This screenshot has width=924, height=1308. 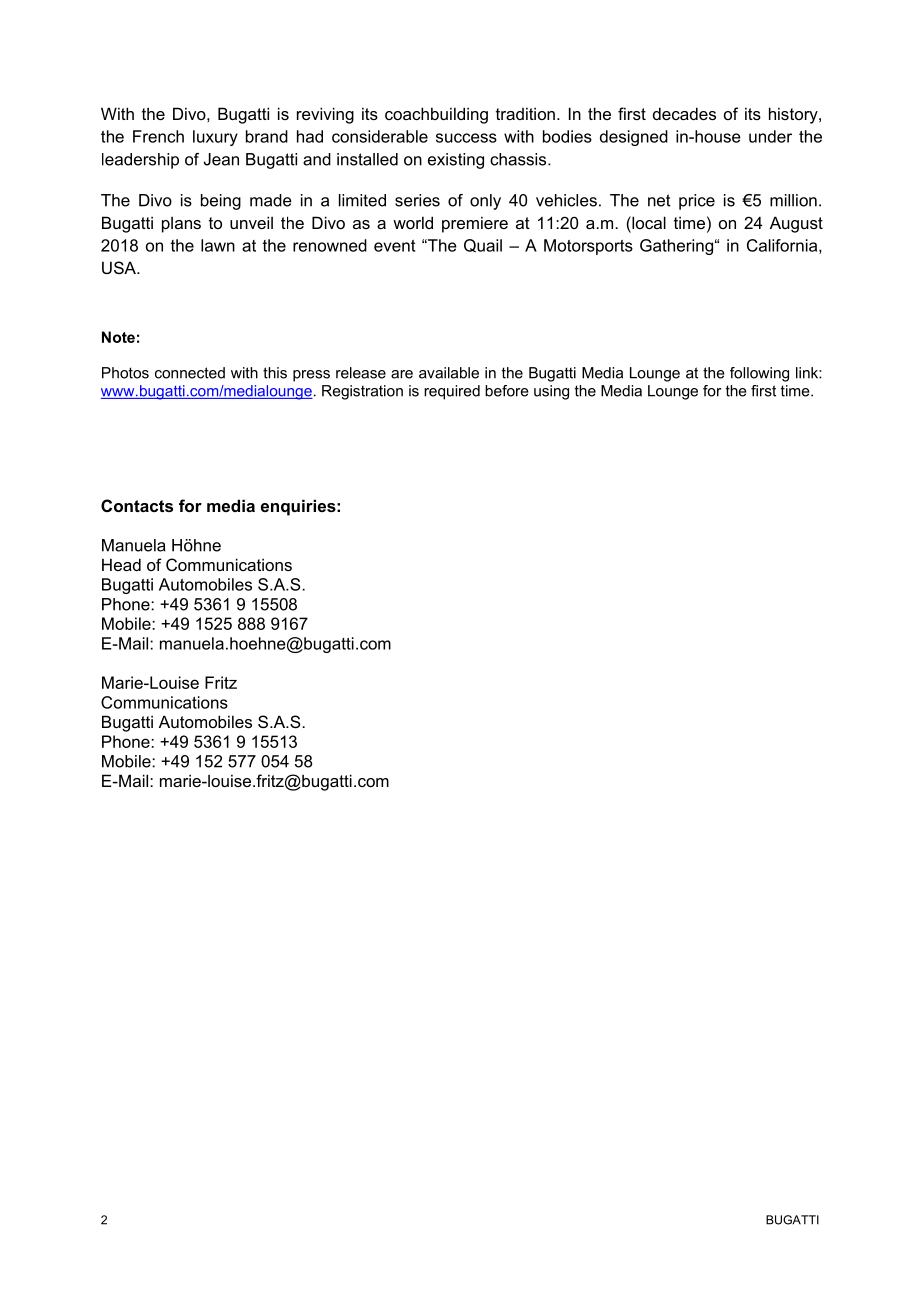 I want to click on success, so click(x=466, y=138).
